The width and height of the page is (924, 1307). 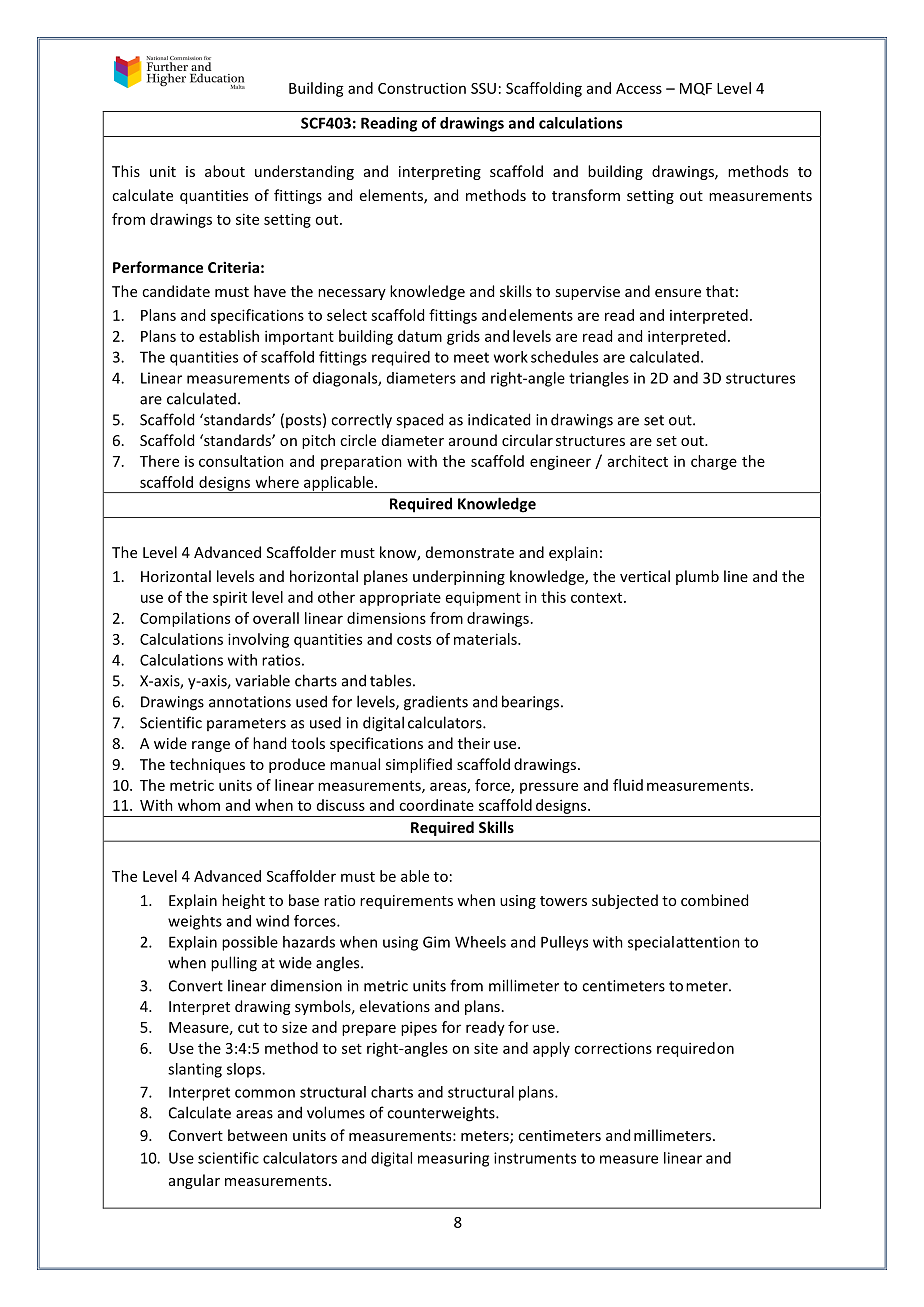 I want to click on Access, so click(x=639, y=88).
